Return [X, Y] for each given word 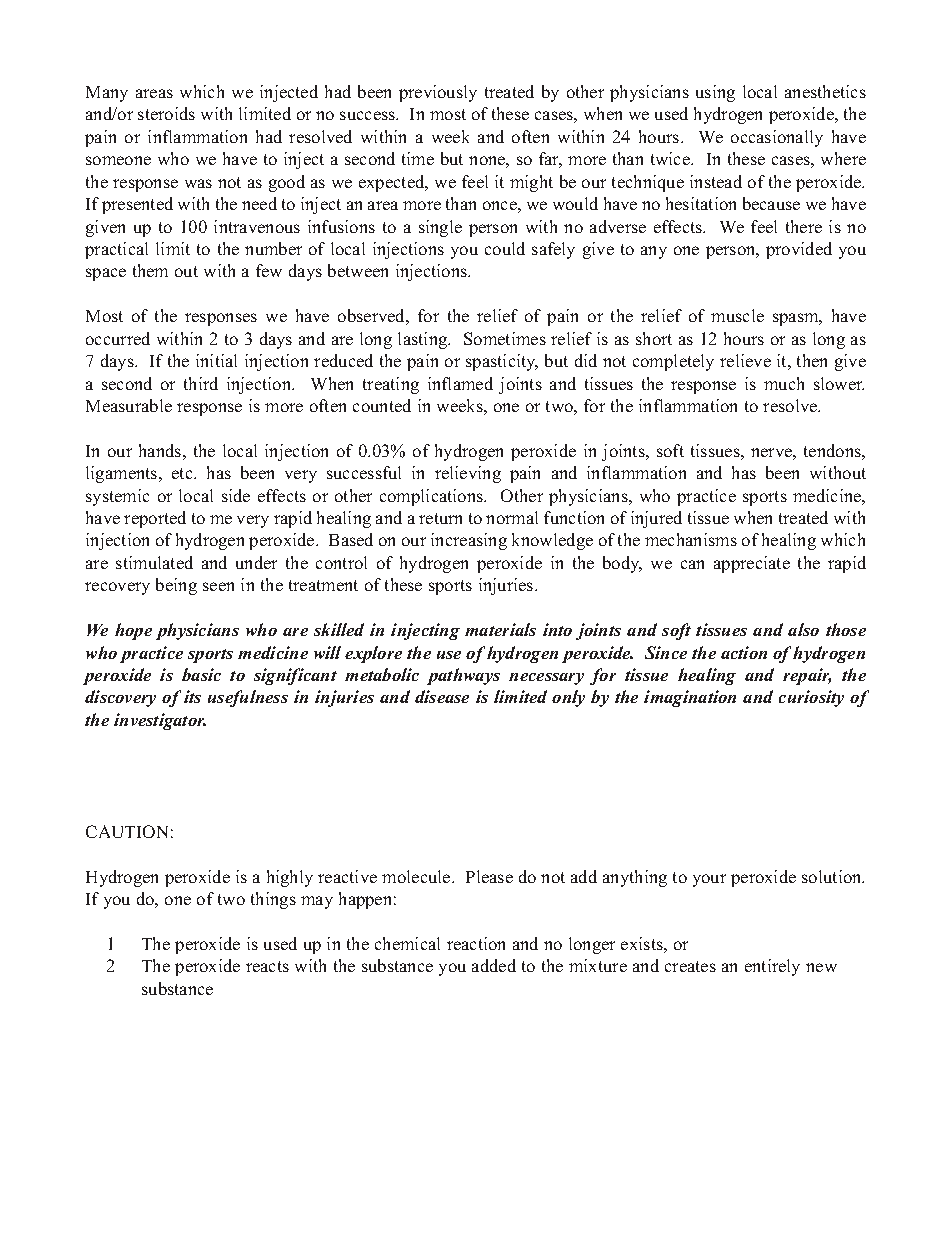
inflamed [460, 383]
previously [438, 93]
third [201, 383]
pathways [463, 676]
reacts [267, 966]
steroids [166, 113]
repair [807, 676]
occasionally [777, 138]
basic [201, 674]
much [784, 383]
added [494, 965]
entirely [772, 967]
